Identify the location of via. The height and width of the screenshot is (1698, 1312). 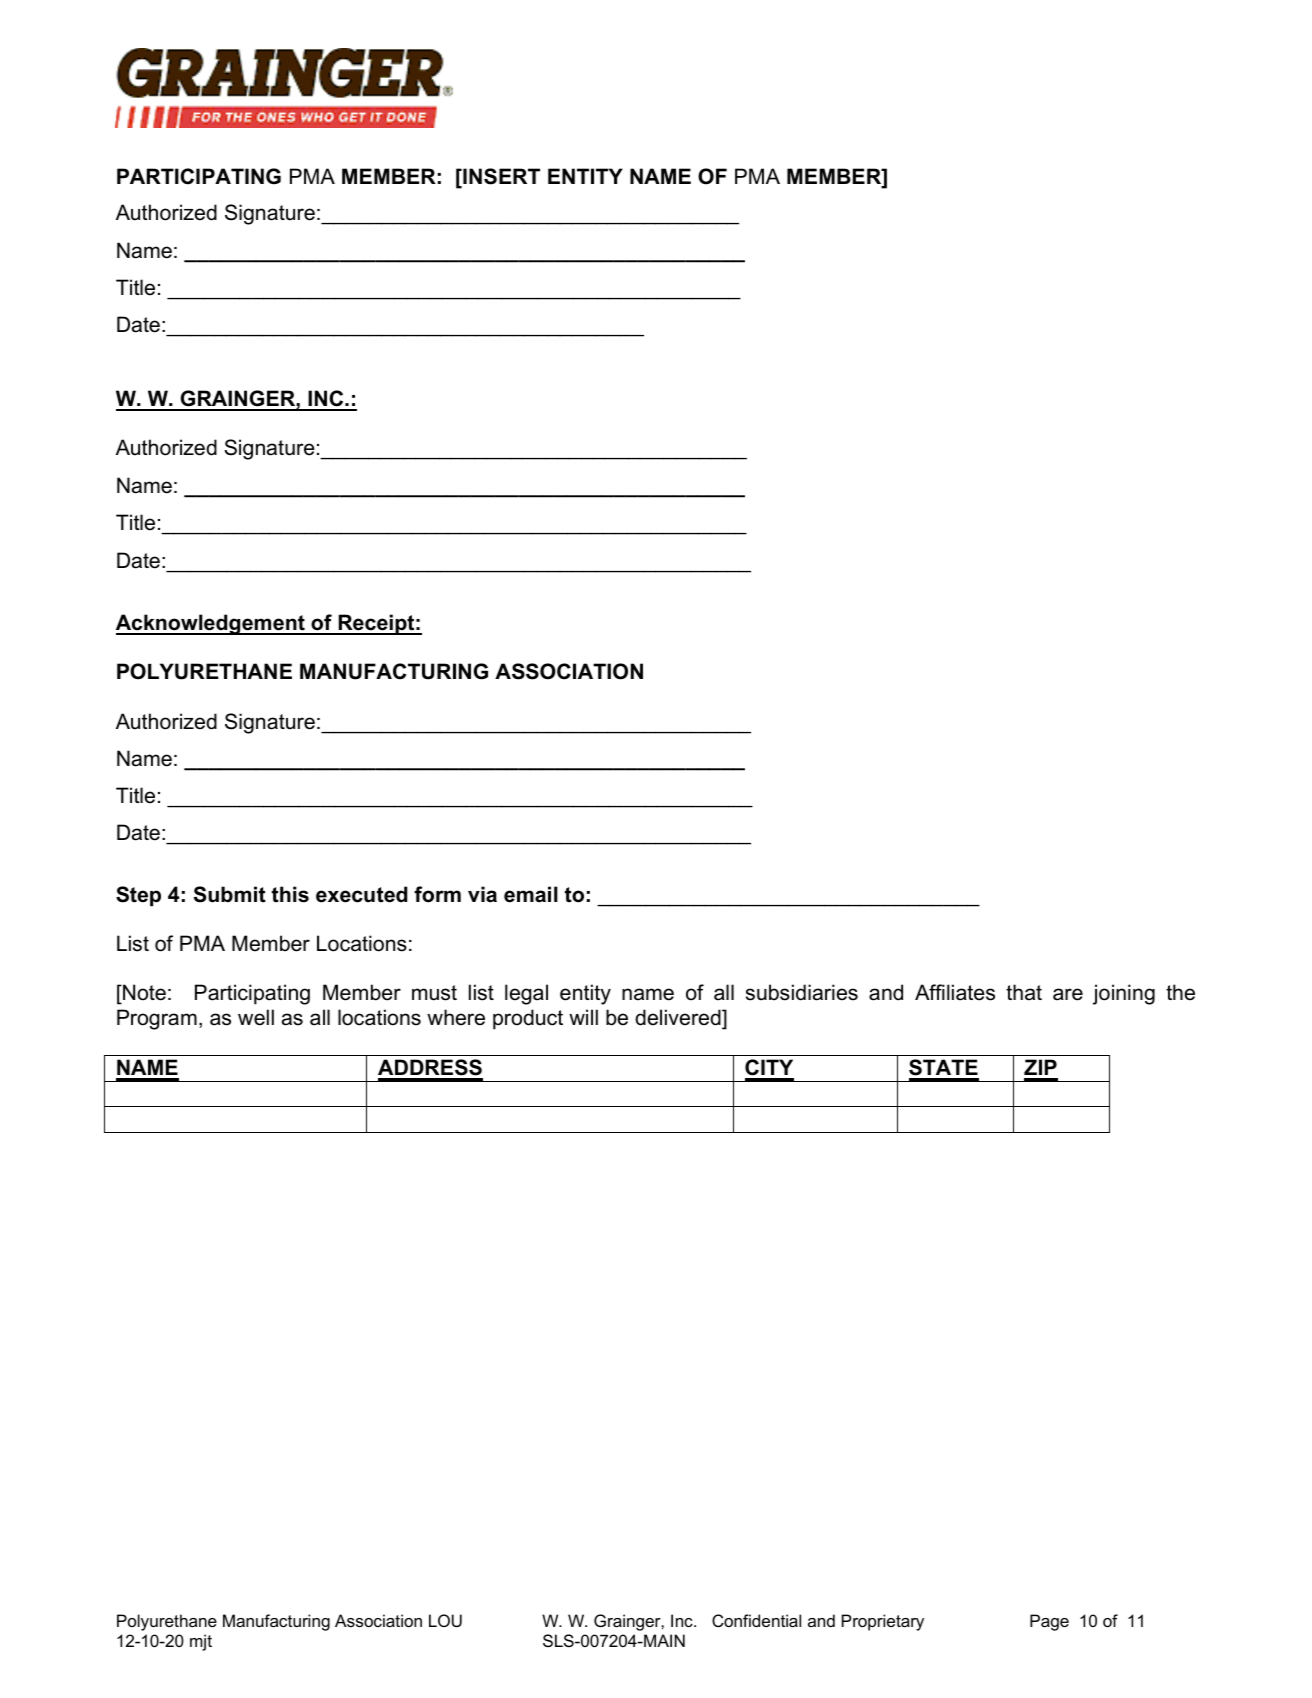
(482, 894).
